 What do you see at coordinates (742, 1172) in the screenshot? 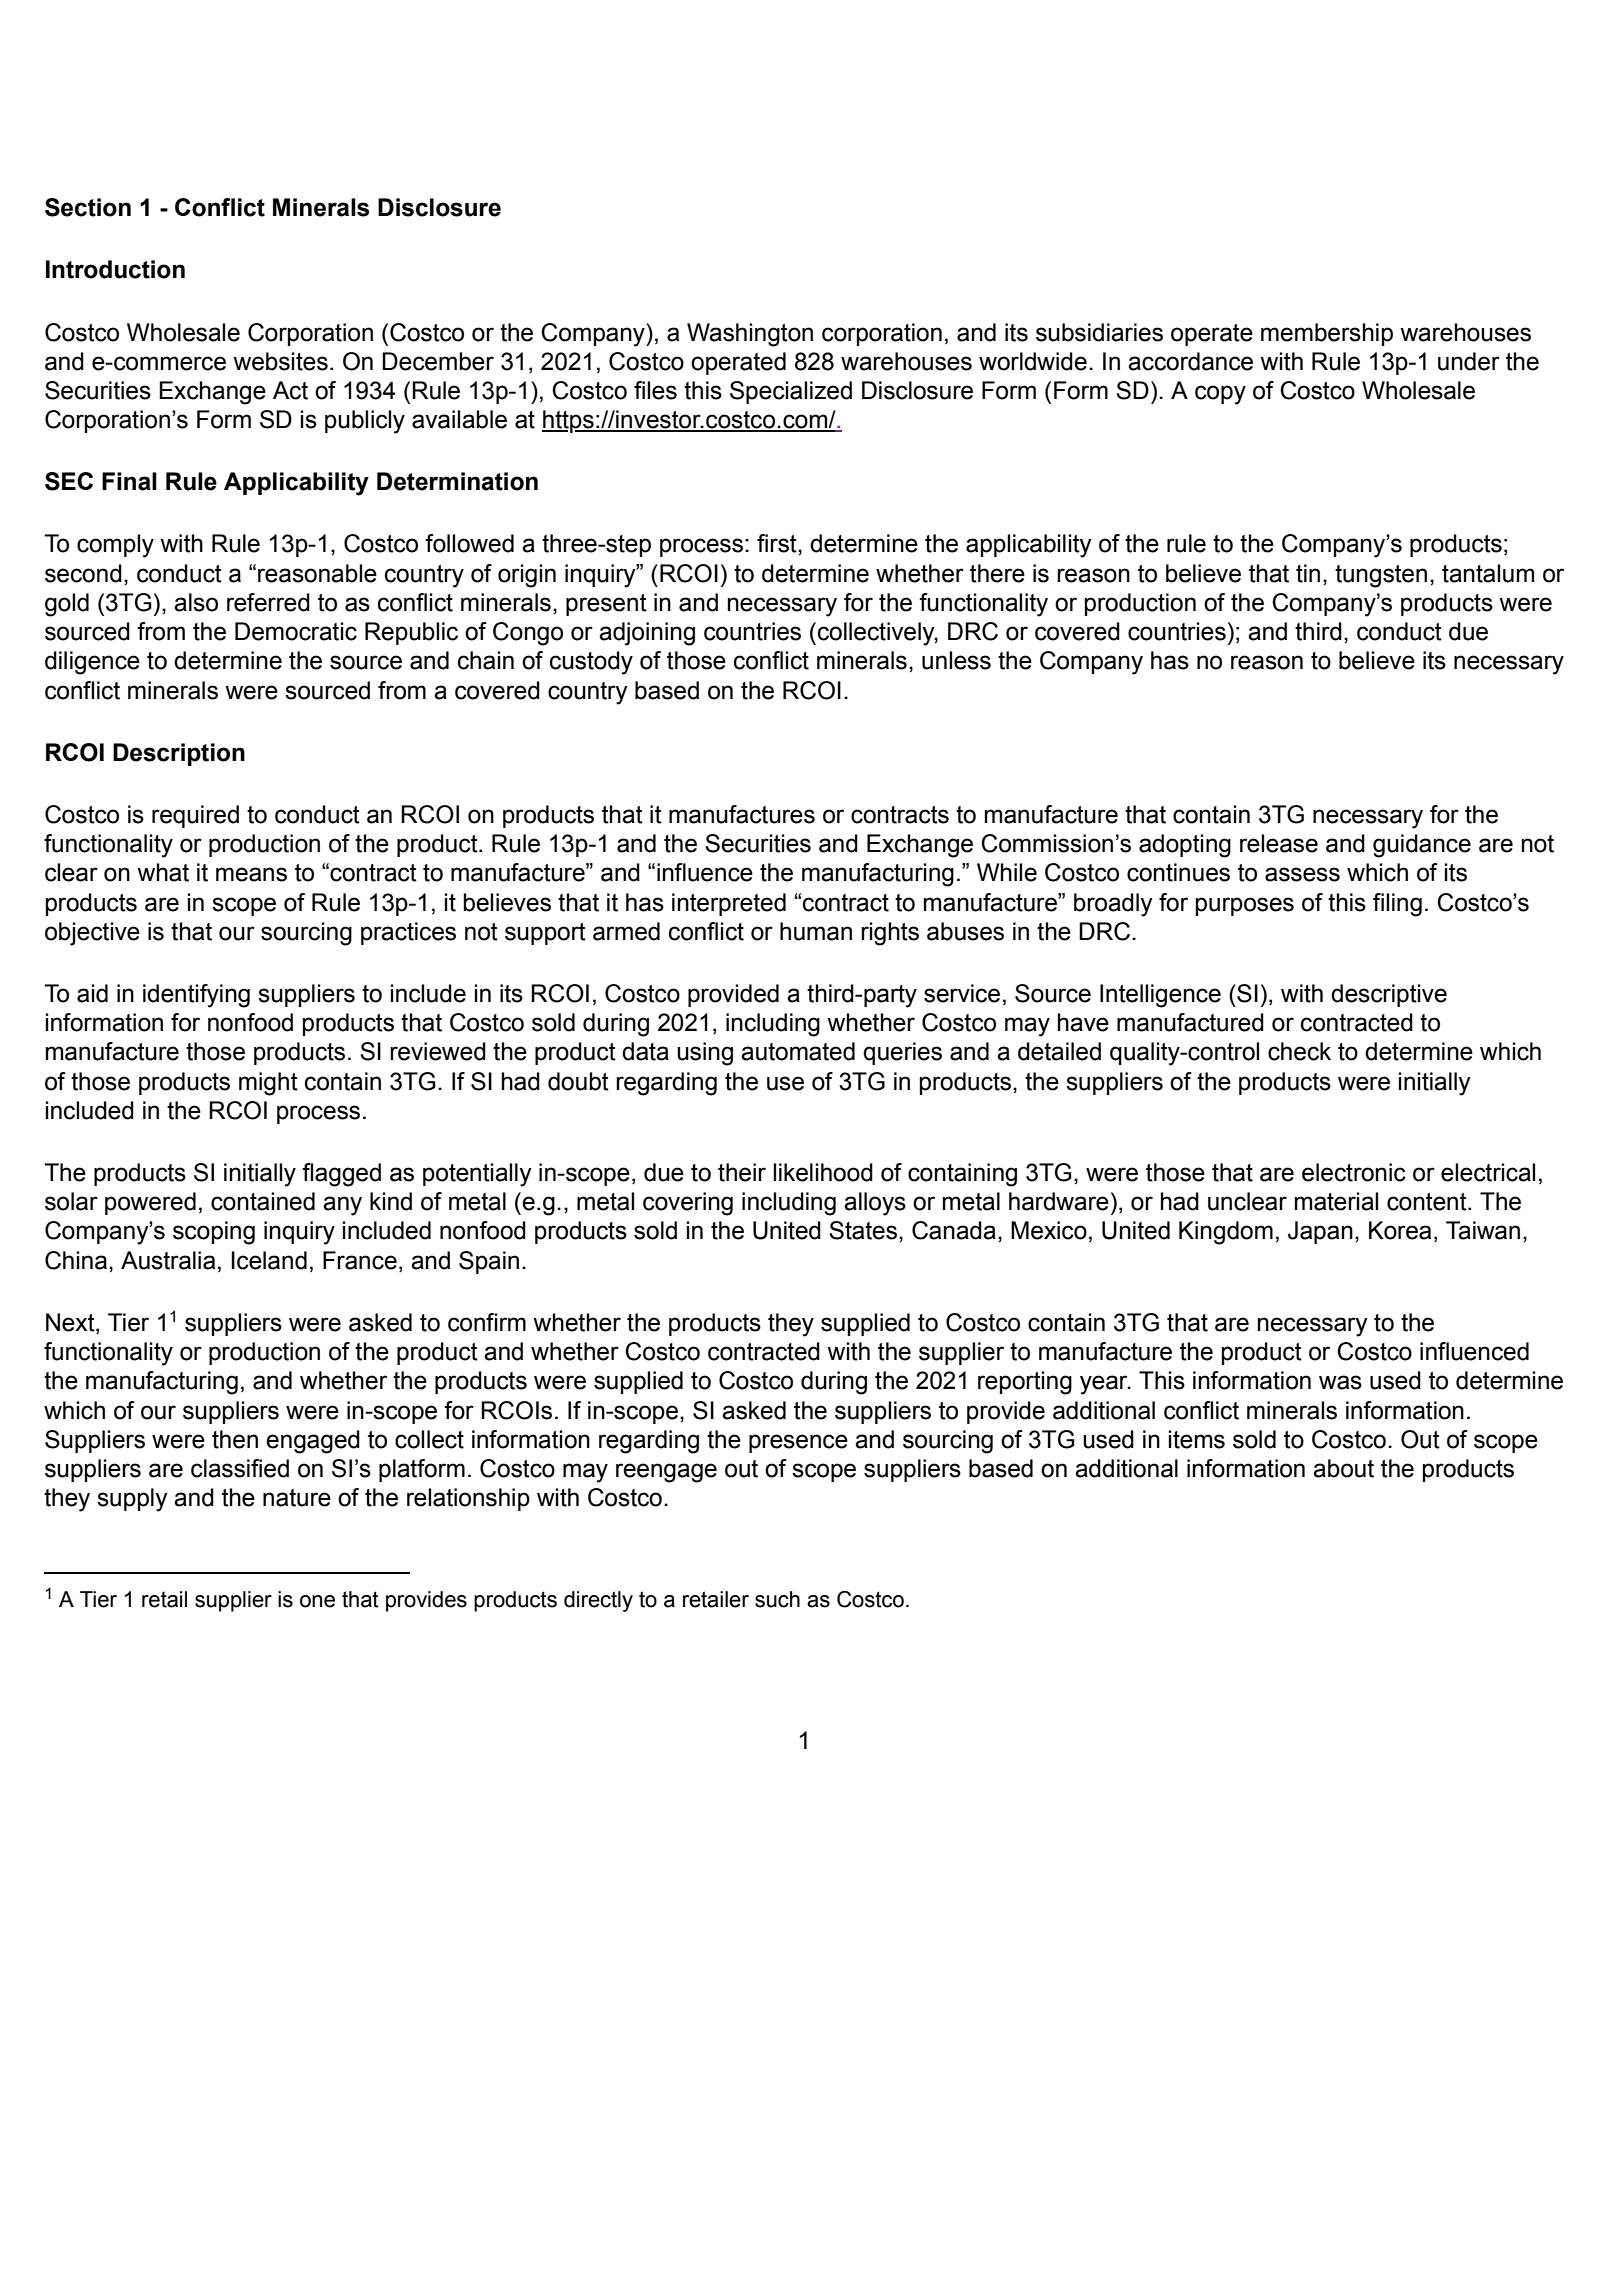
I see `their` at bounding box center [742, 1172].
